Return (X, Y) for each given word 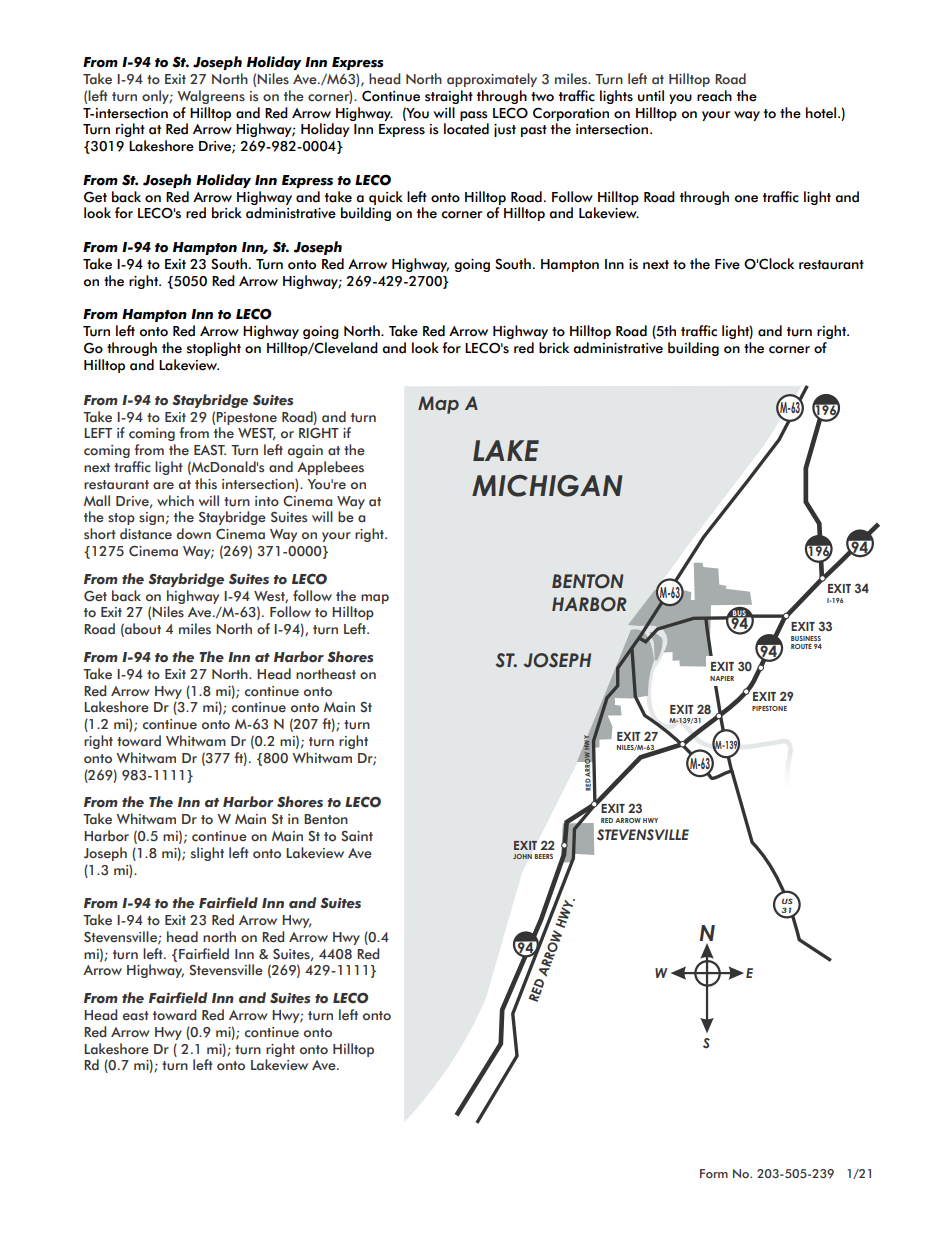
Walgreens (211, 97)
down (194, 533)
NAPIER (722, 678)
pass (474, 116)
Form (714, 1173)
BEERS (544, 856)
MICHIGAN (547, 486)
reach (714, 96)
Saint (357, 836)
